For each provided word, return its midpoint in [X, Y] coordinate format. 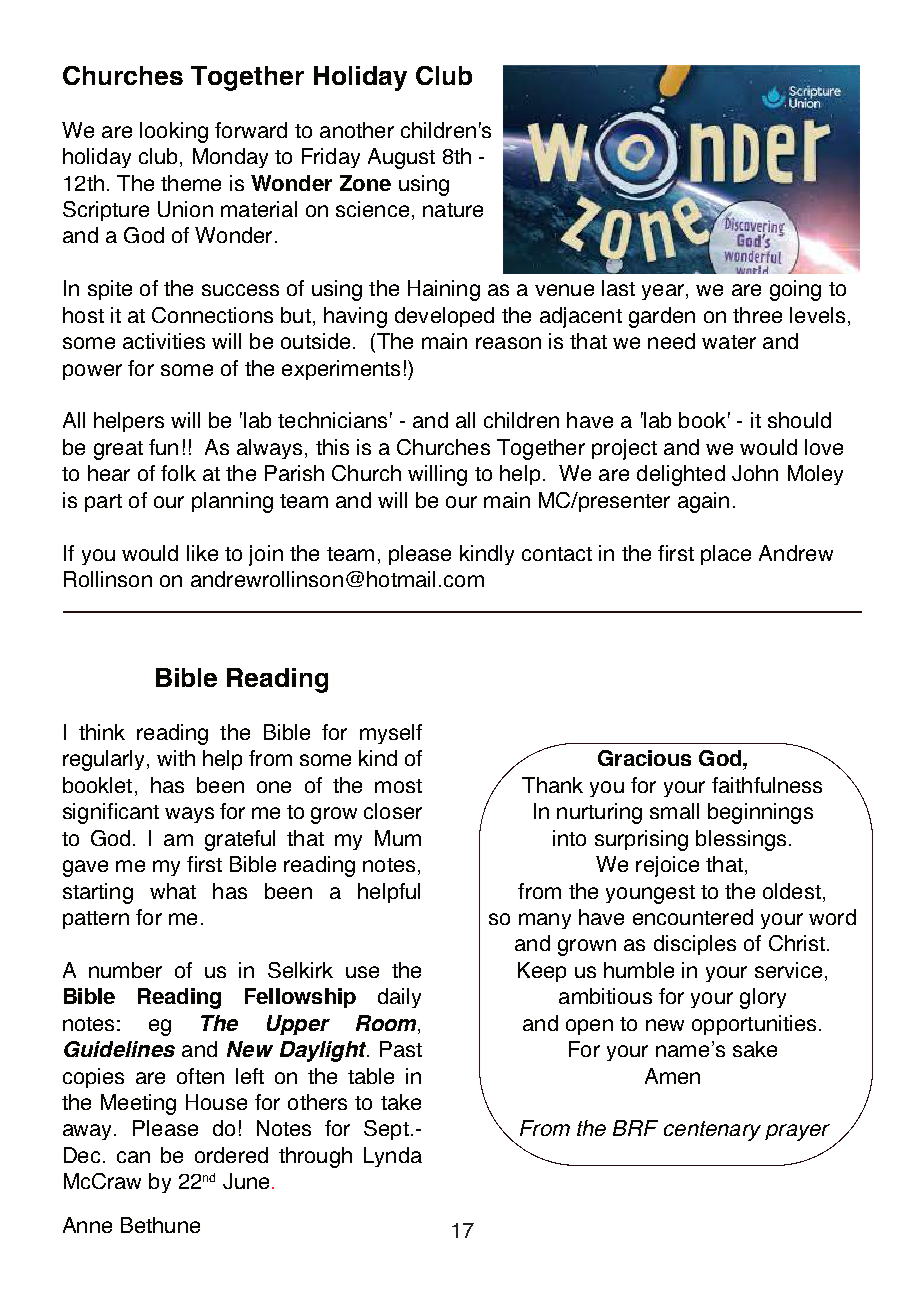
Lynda [393, 1157]
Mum [398, 838]
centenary [712, 1131]
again [703, 502]
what [173, 891]
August [401, 158]
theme [191, 183]
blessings [741, 840]
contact [557, 554]
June [246, 1181]
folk [178, 473]
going [795, 290]
